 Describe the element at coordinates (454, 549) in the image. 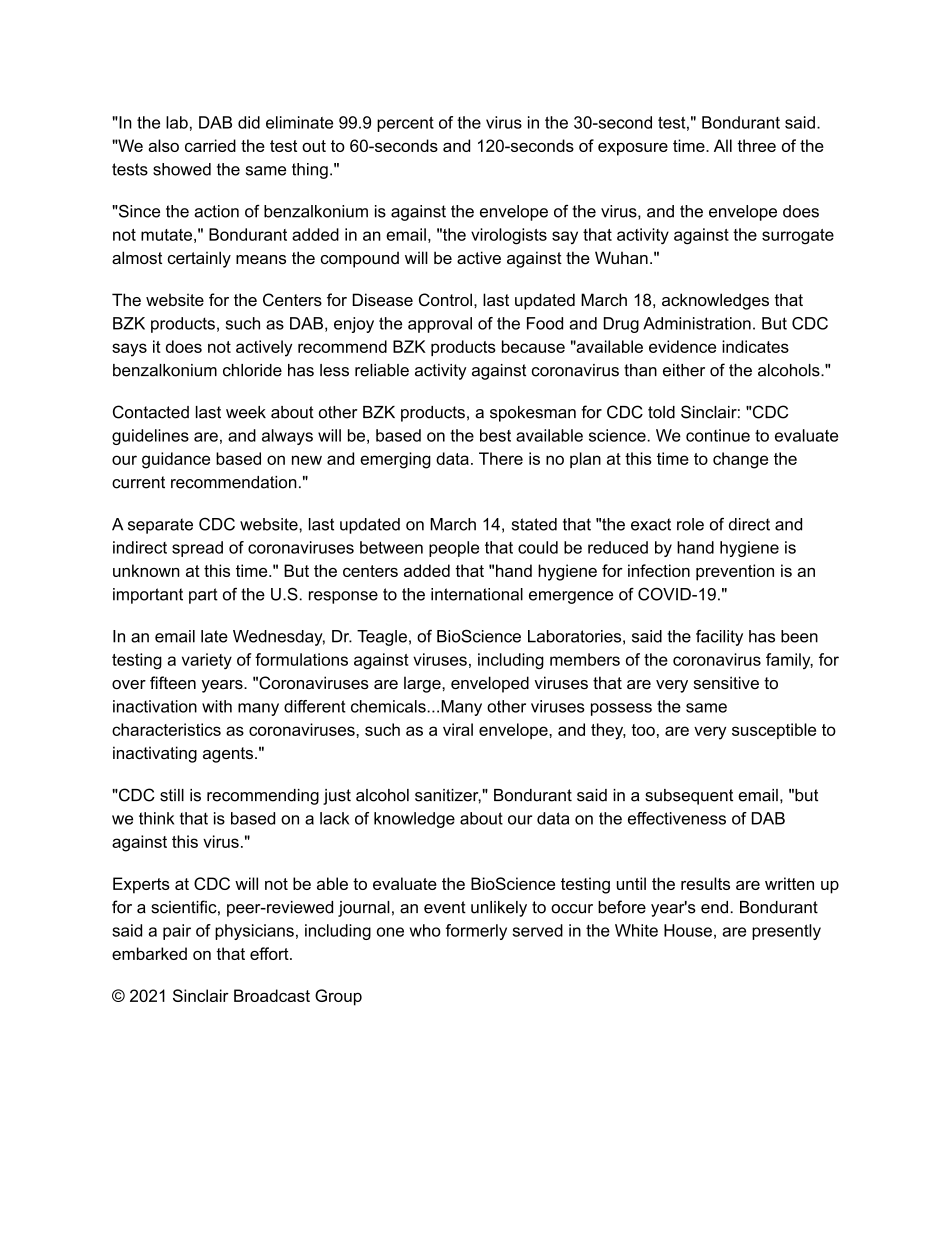

I see `people` at that location.
